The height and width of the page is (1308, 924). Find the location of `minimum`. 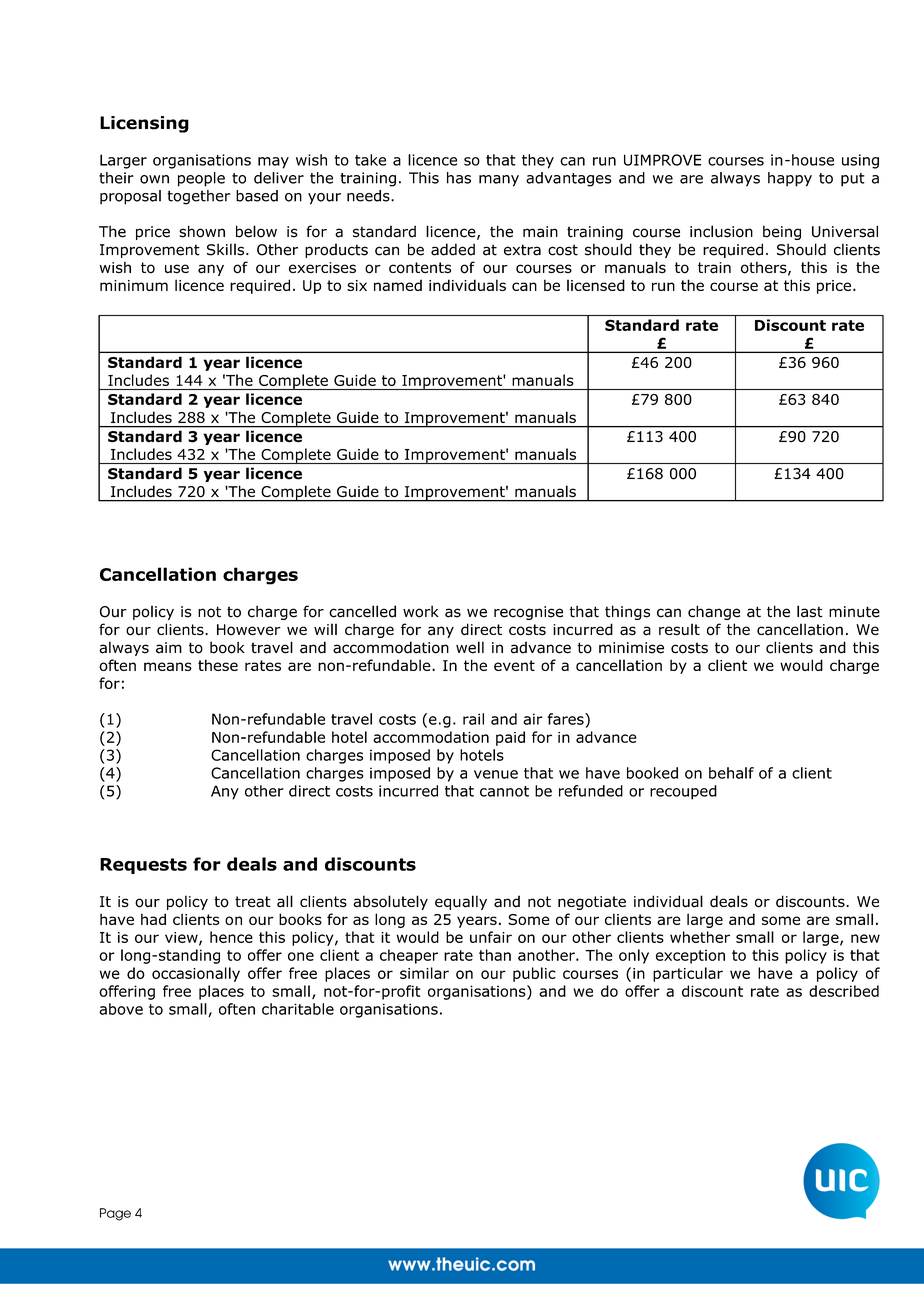

minimum is located at coordinates (134, 285).
